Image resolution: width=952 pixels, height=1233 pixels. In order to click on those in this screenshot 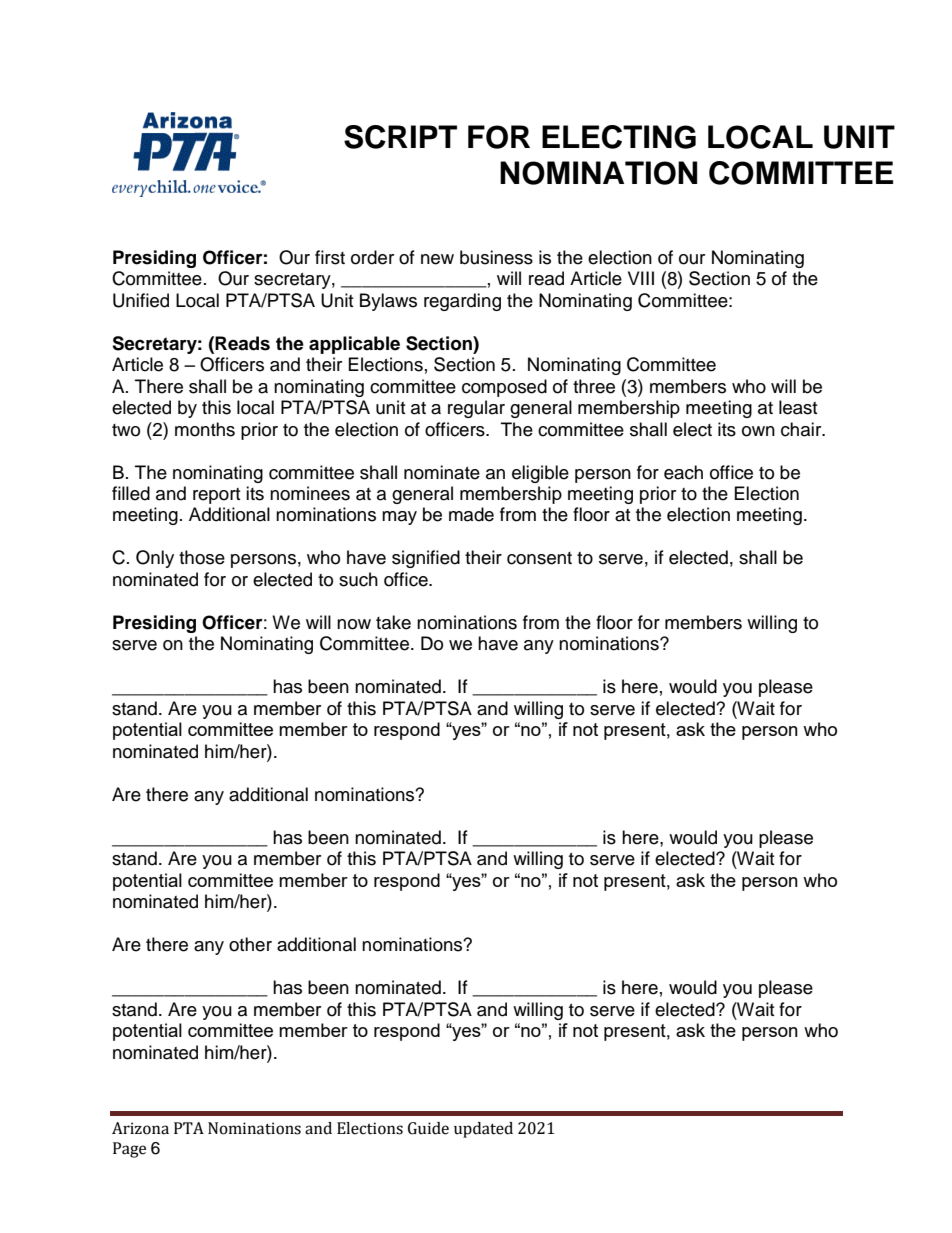, I will do `click(202, 557)`.
